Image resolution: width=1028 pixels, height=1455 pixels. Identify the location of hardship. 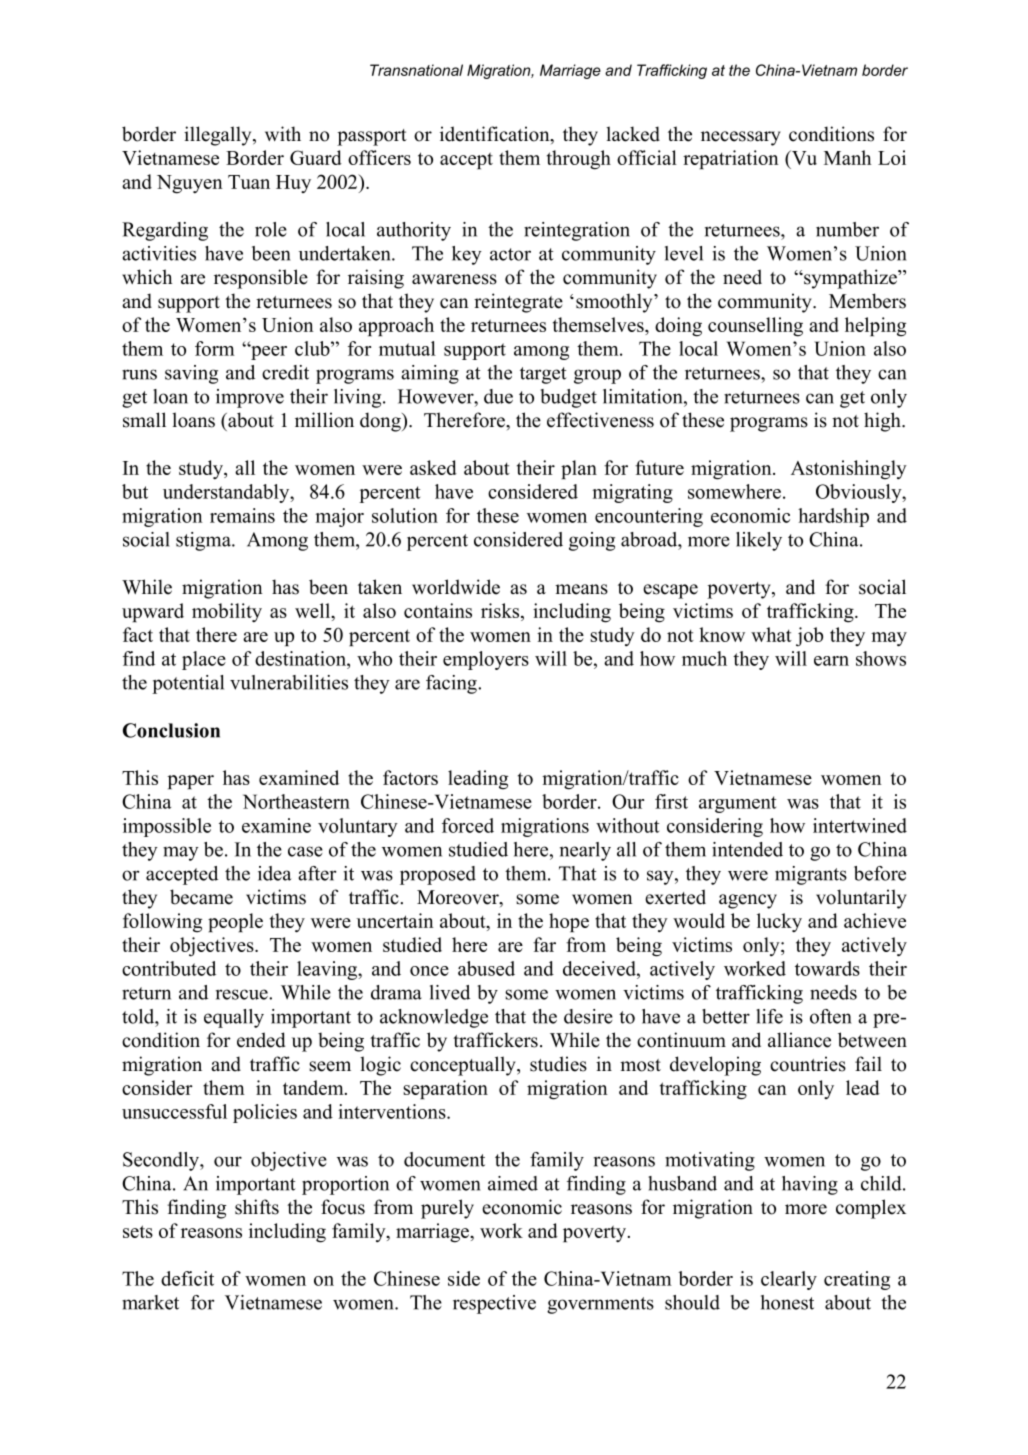
(833, 517).
